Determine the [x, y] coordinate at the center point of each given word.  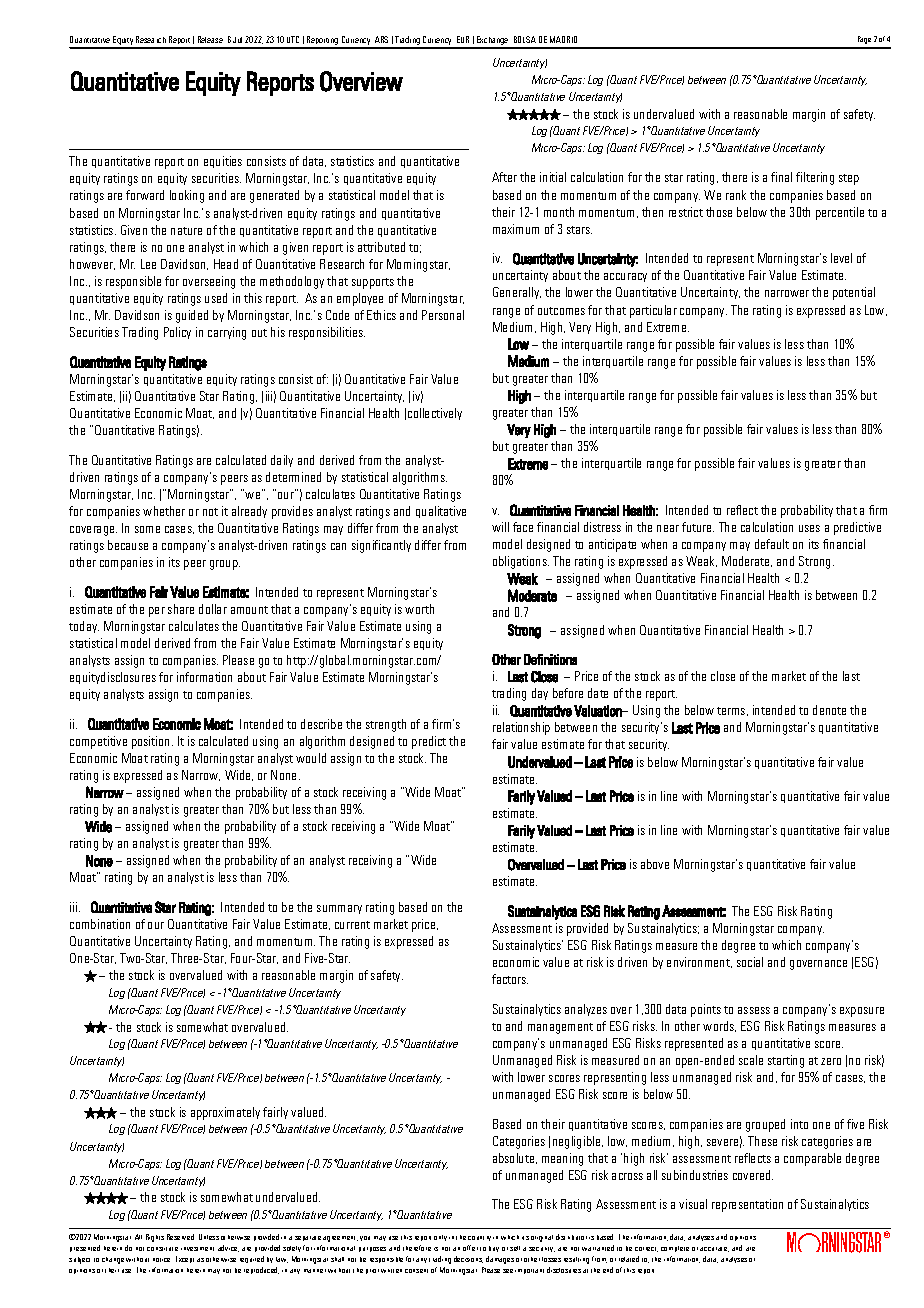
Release [210, 39]
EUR [463, 39]
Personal [443, 315]
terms [732, 711]
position [152, 742]
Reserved [180, 1237]
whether [164, 511]
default [772, 544]
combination [100, 924]
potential [854, 293]
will [500, 527]
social [750, 962]
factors [510, 979]
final [781, 177]
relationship [521, 728]
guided [192, 316]
